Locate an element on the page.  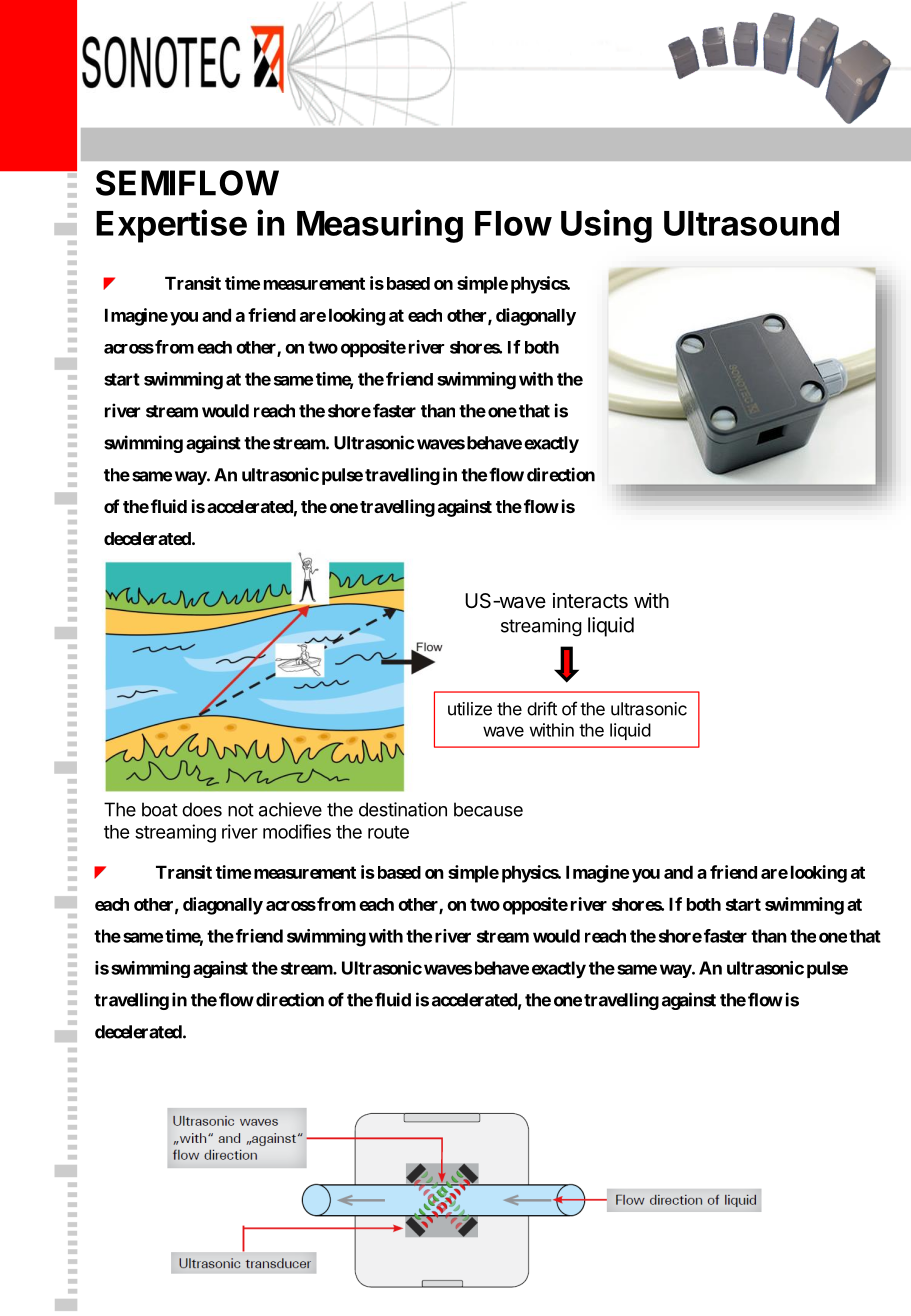
interacts is located at coordinates (590, 601).
